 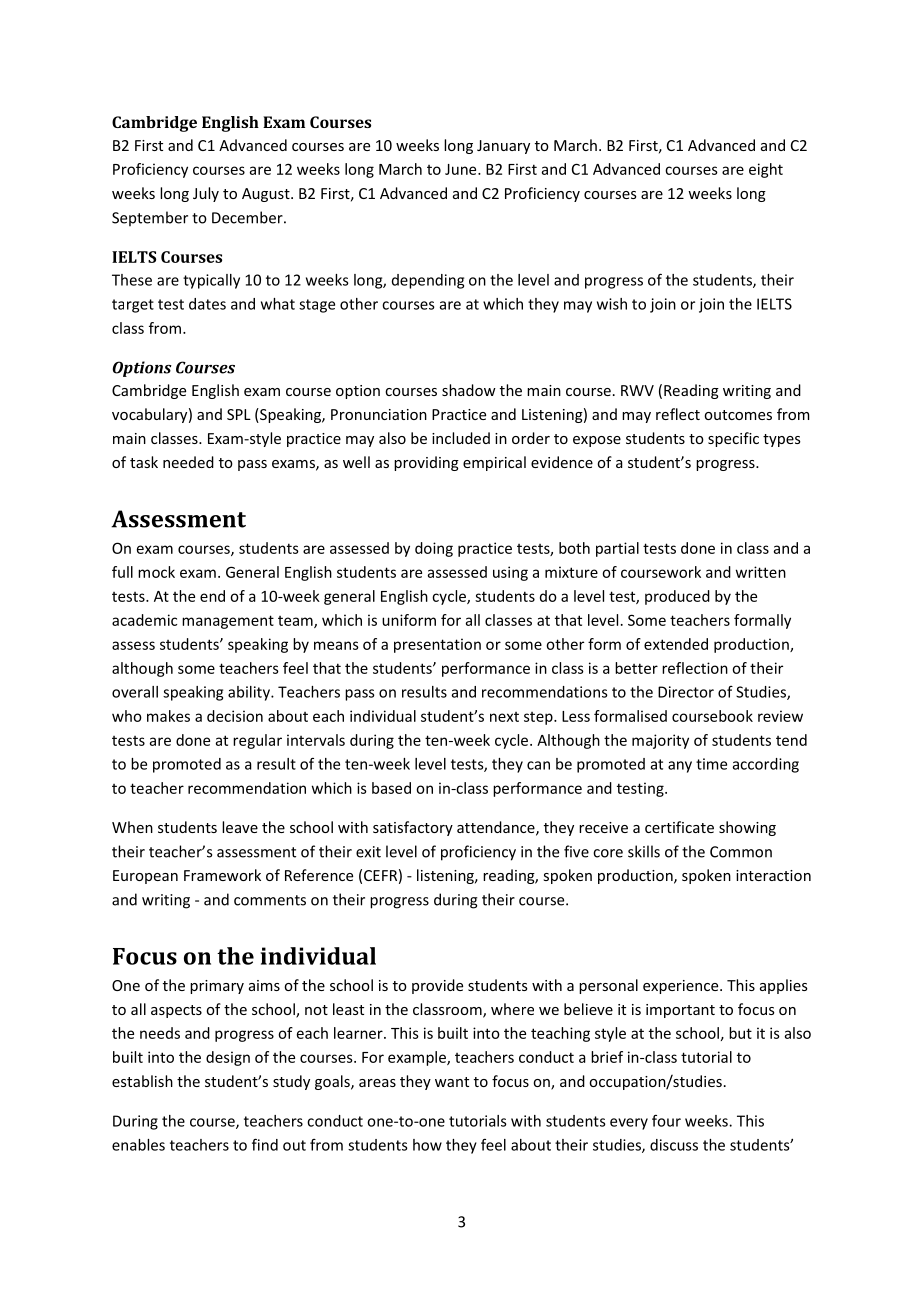 What do you see at coordinates (686, 692) in the page?
I see `Director` at bounding box center [686, 692].
